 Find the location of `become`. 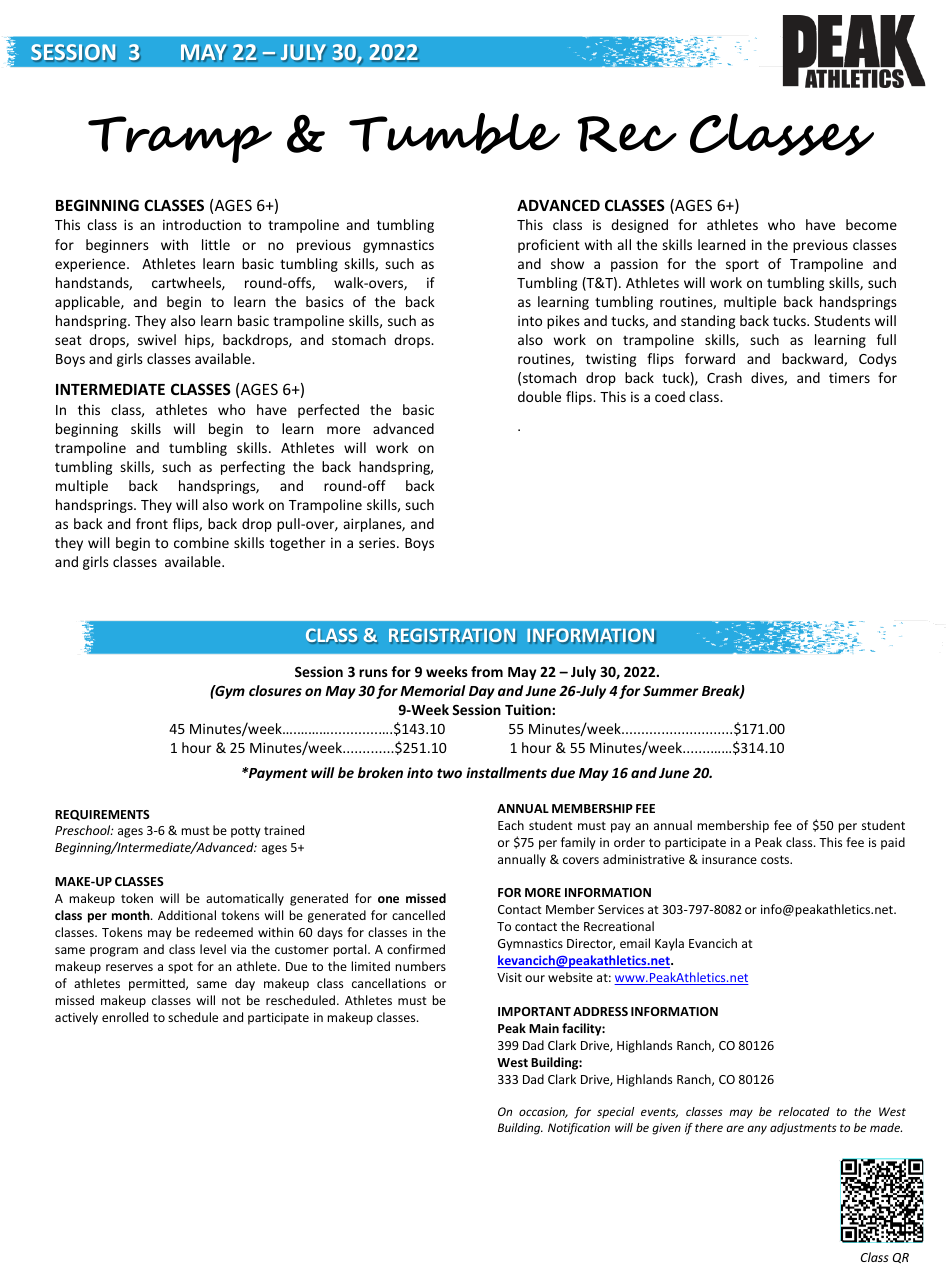

become is located at coordinates (871, 224).
